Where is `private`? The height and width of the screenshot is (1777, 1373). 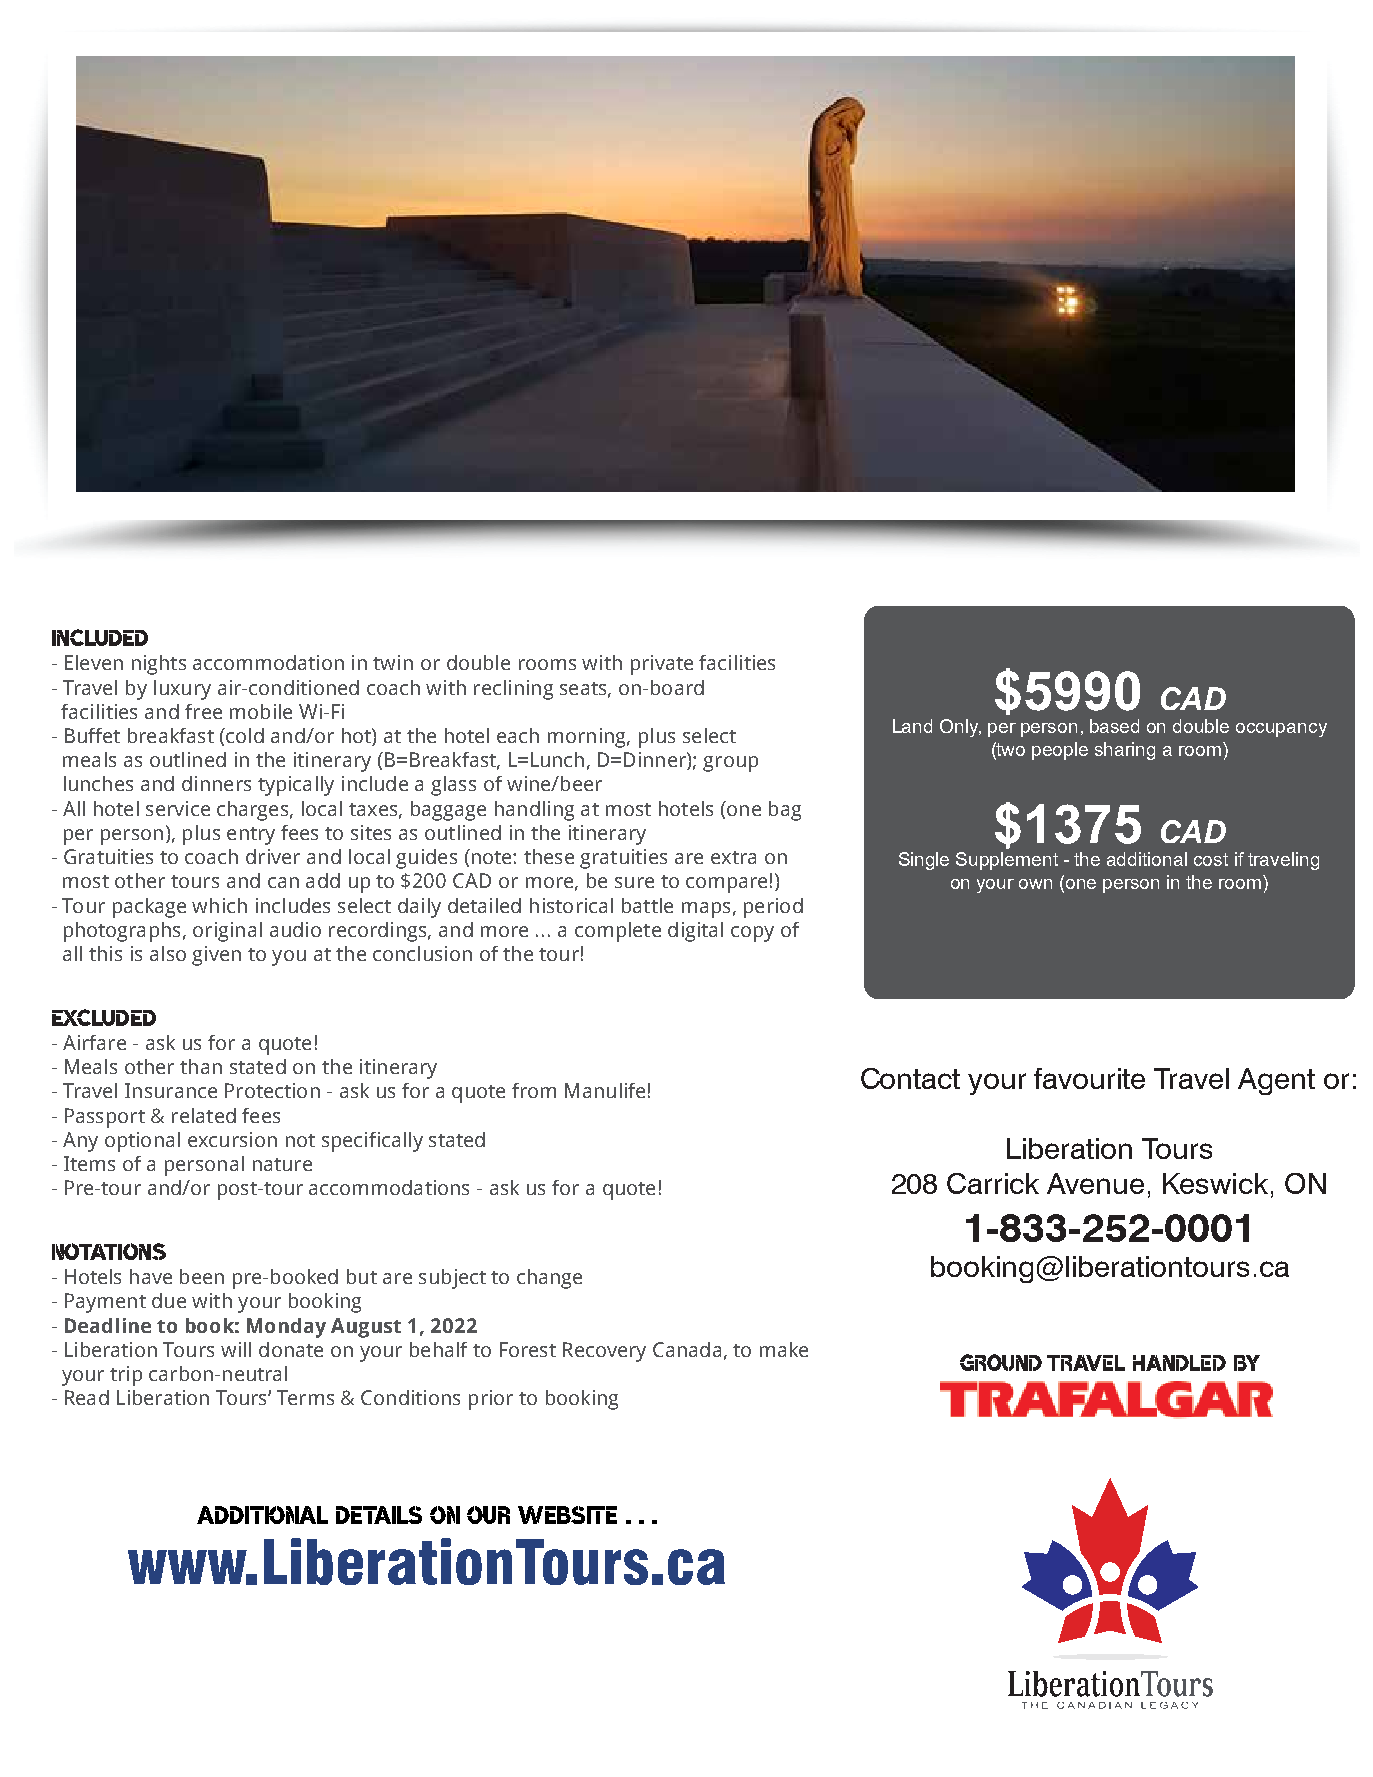
private is located at coordinates (662, 665).
